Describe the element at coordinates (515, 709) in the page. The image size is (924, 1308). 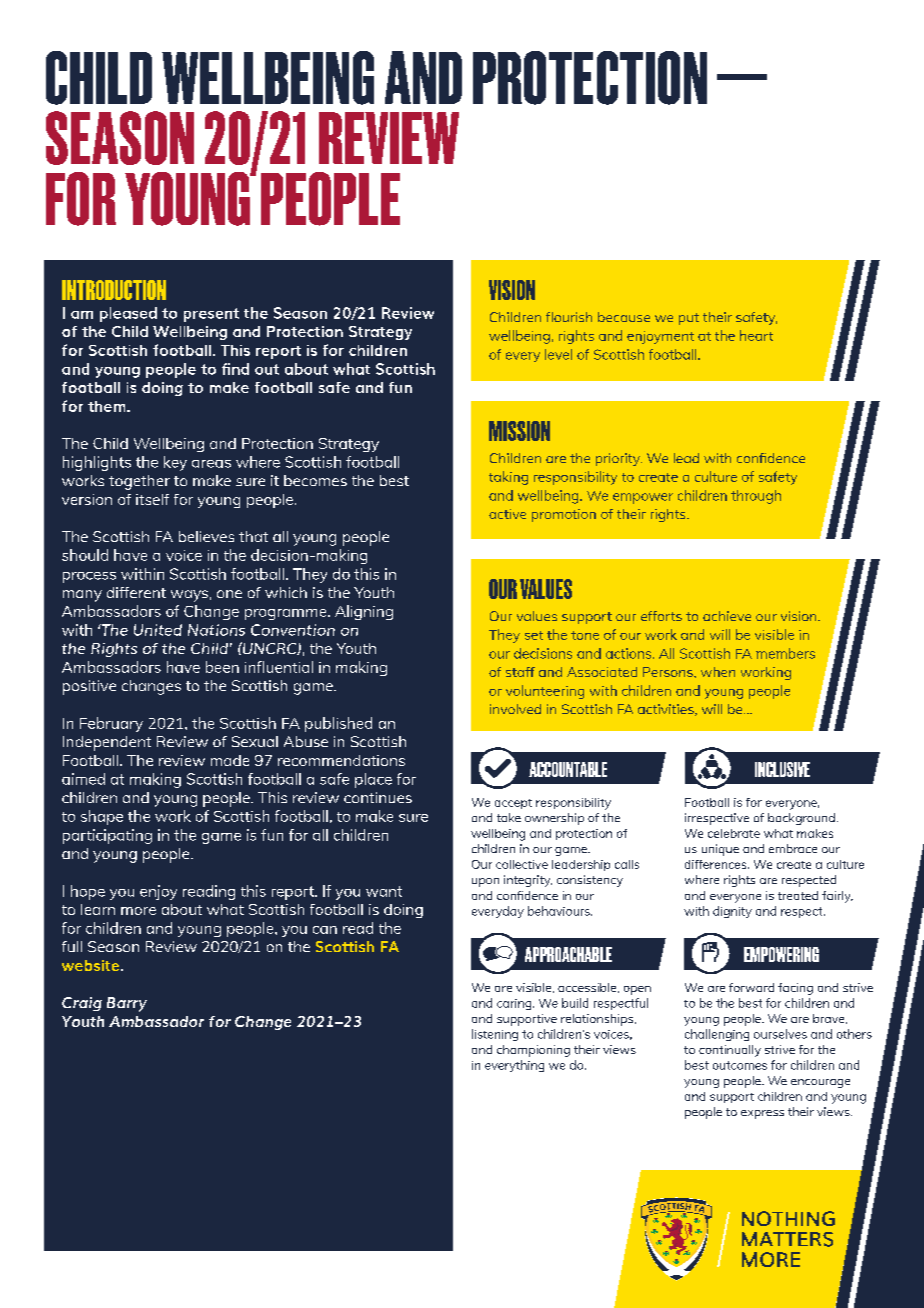
I see `involved` at that location.
